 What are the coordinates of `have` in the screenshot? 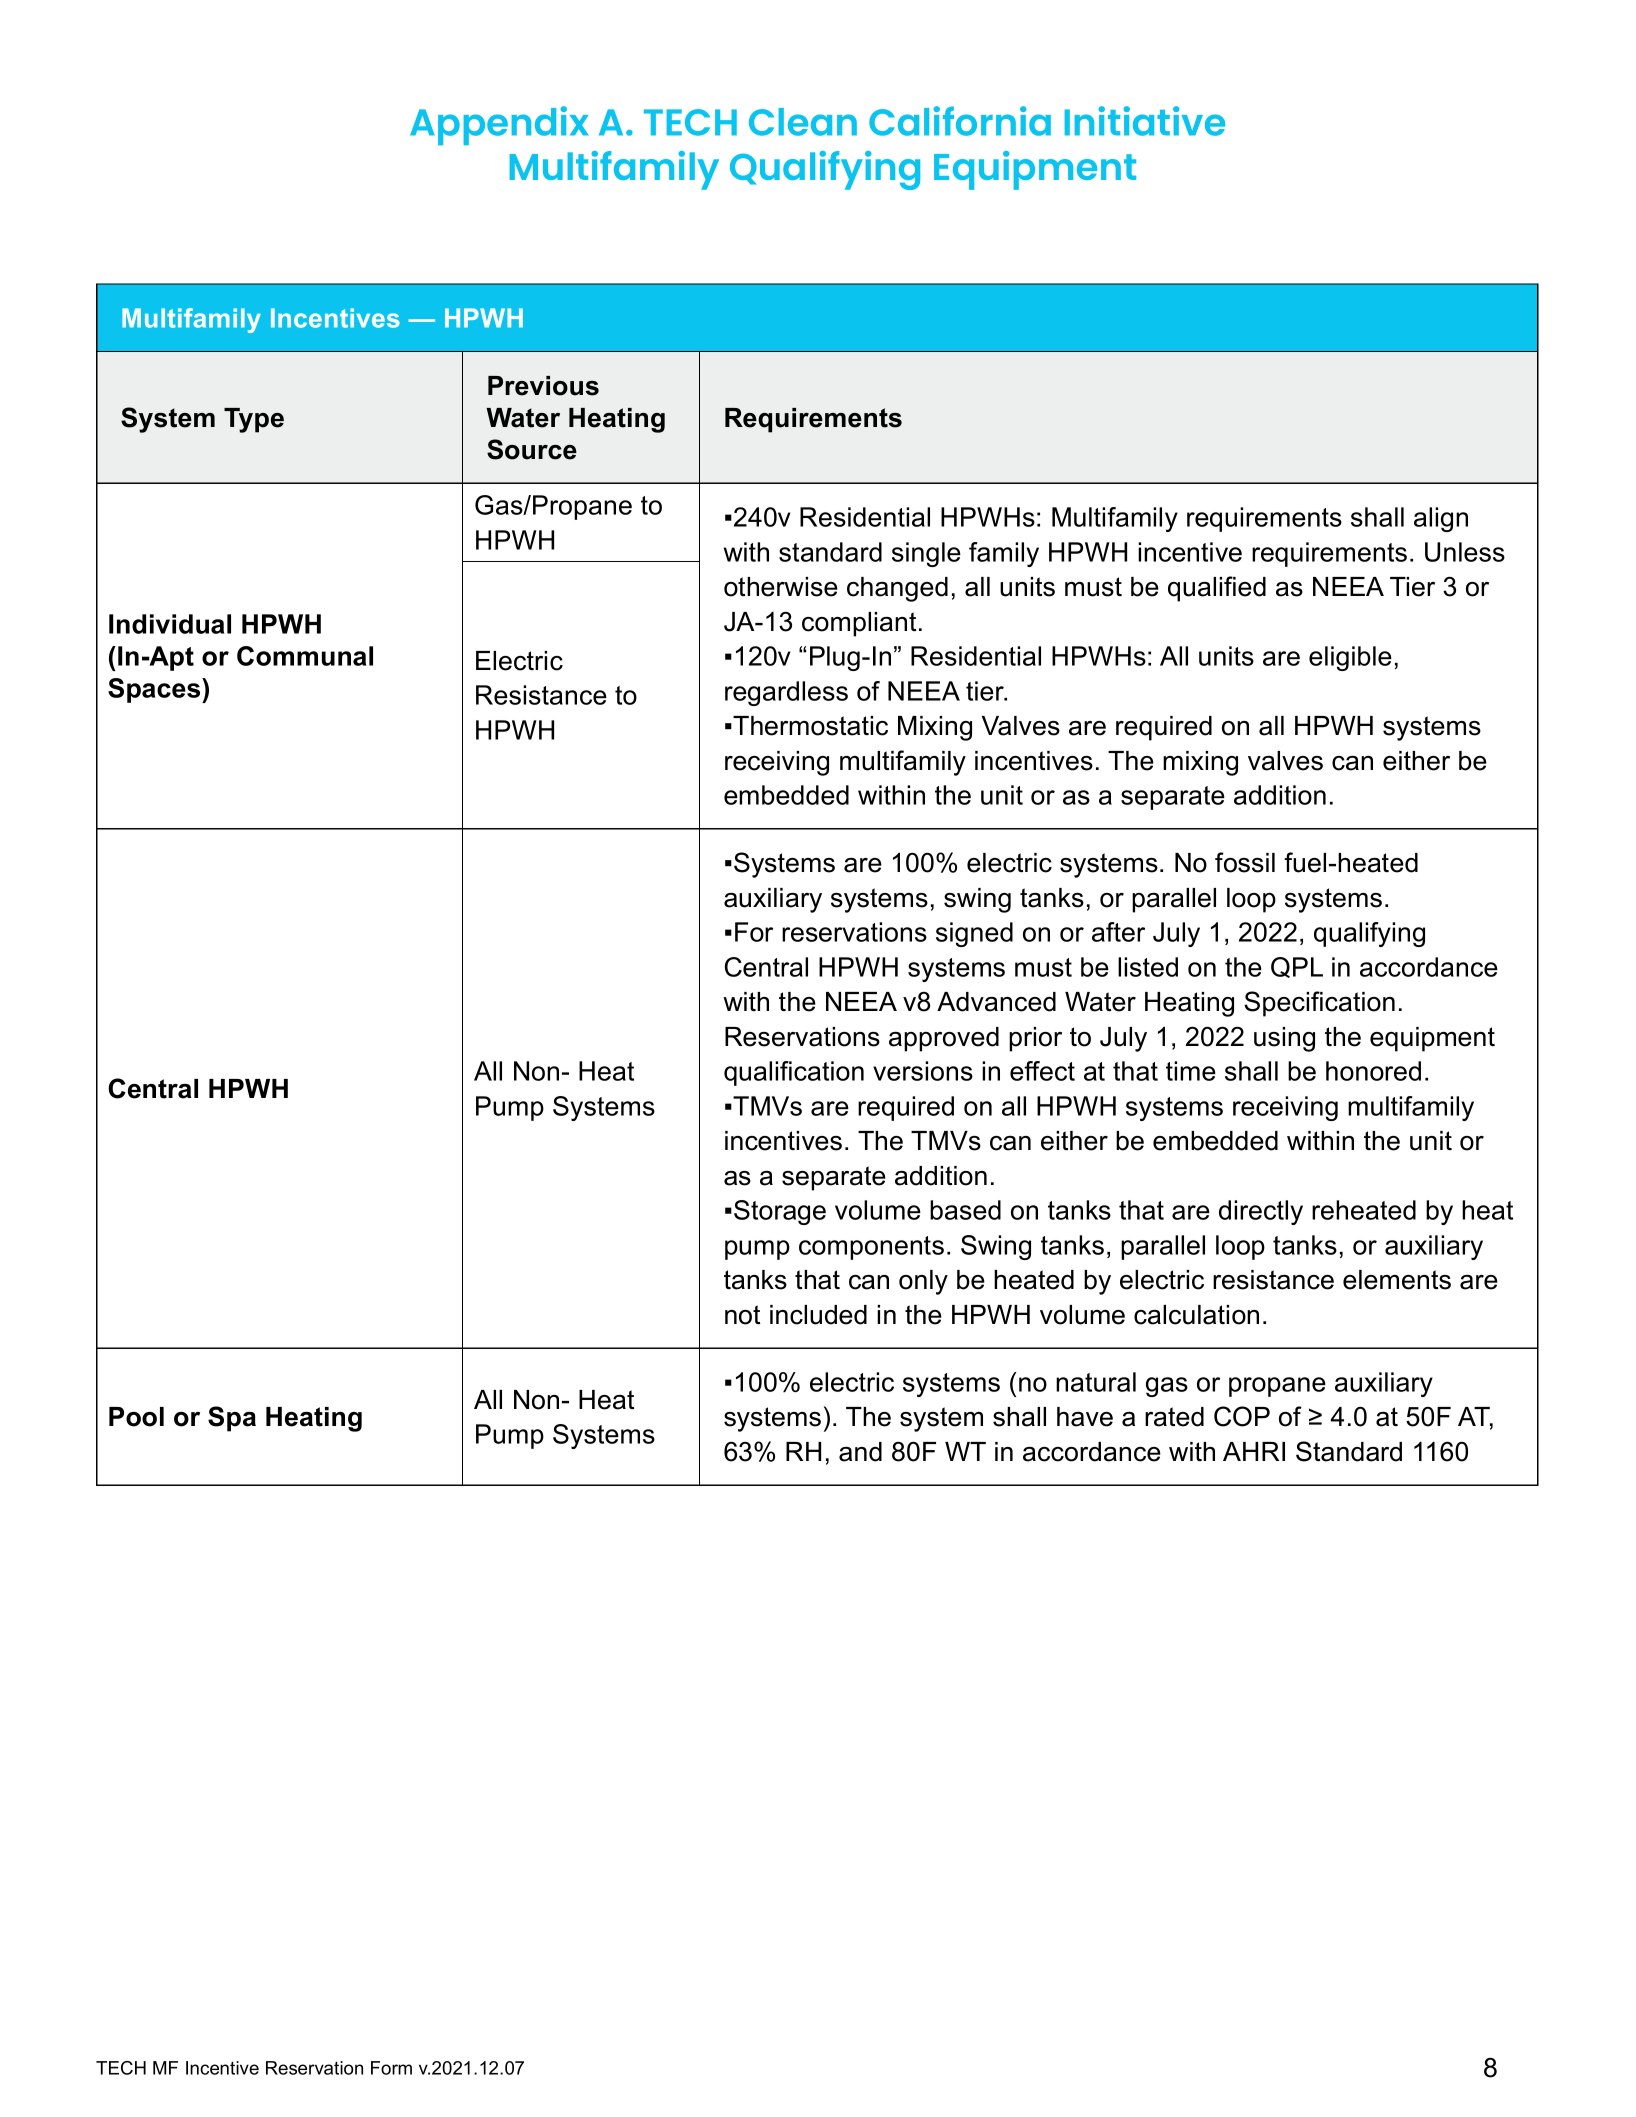 It's located at (1085, 1417).
